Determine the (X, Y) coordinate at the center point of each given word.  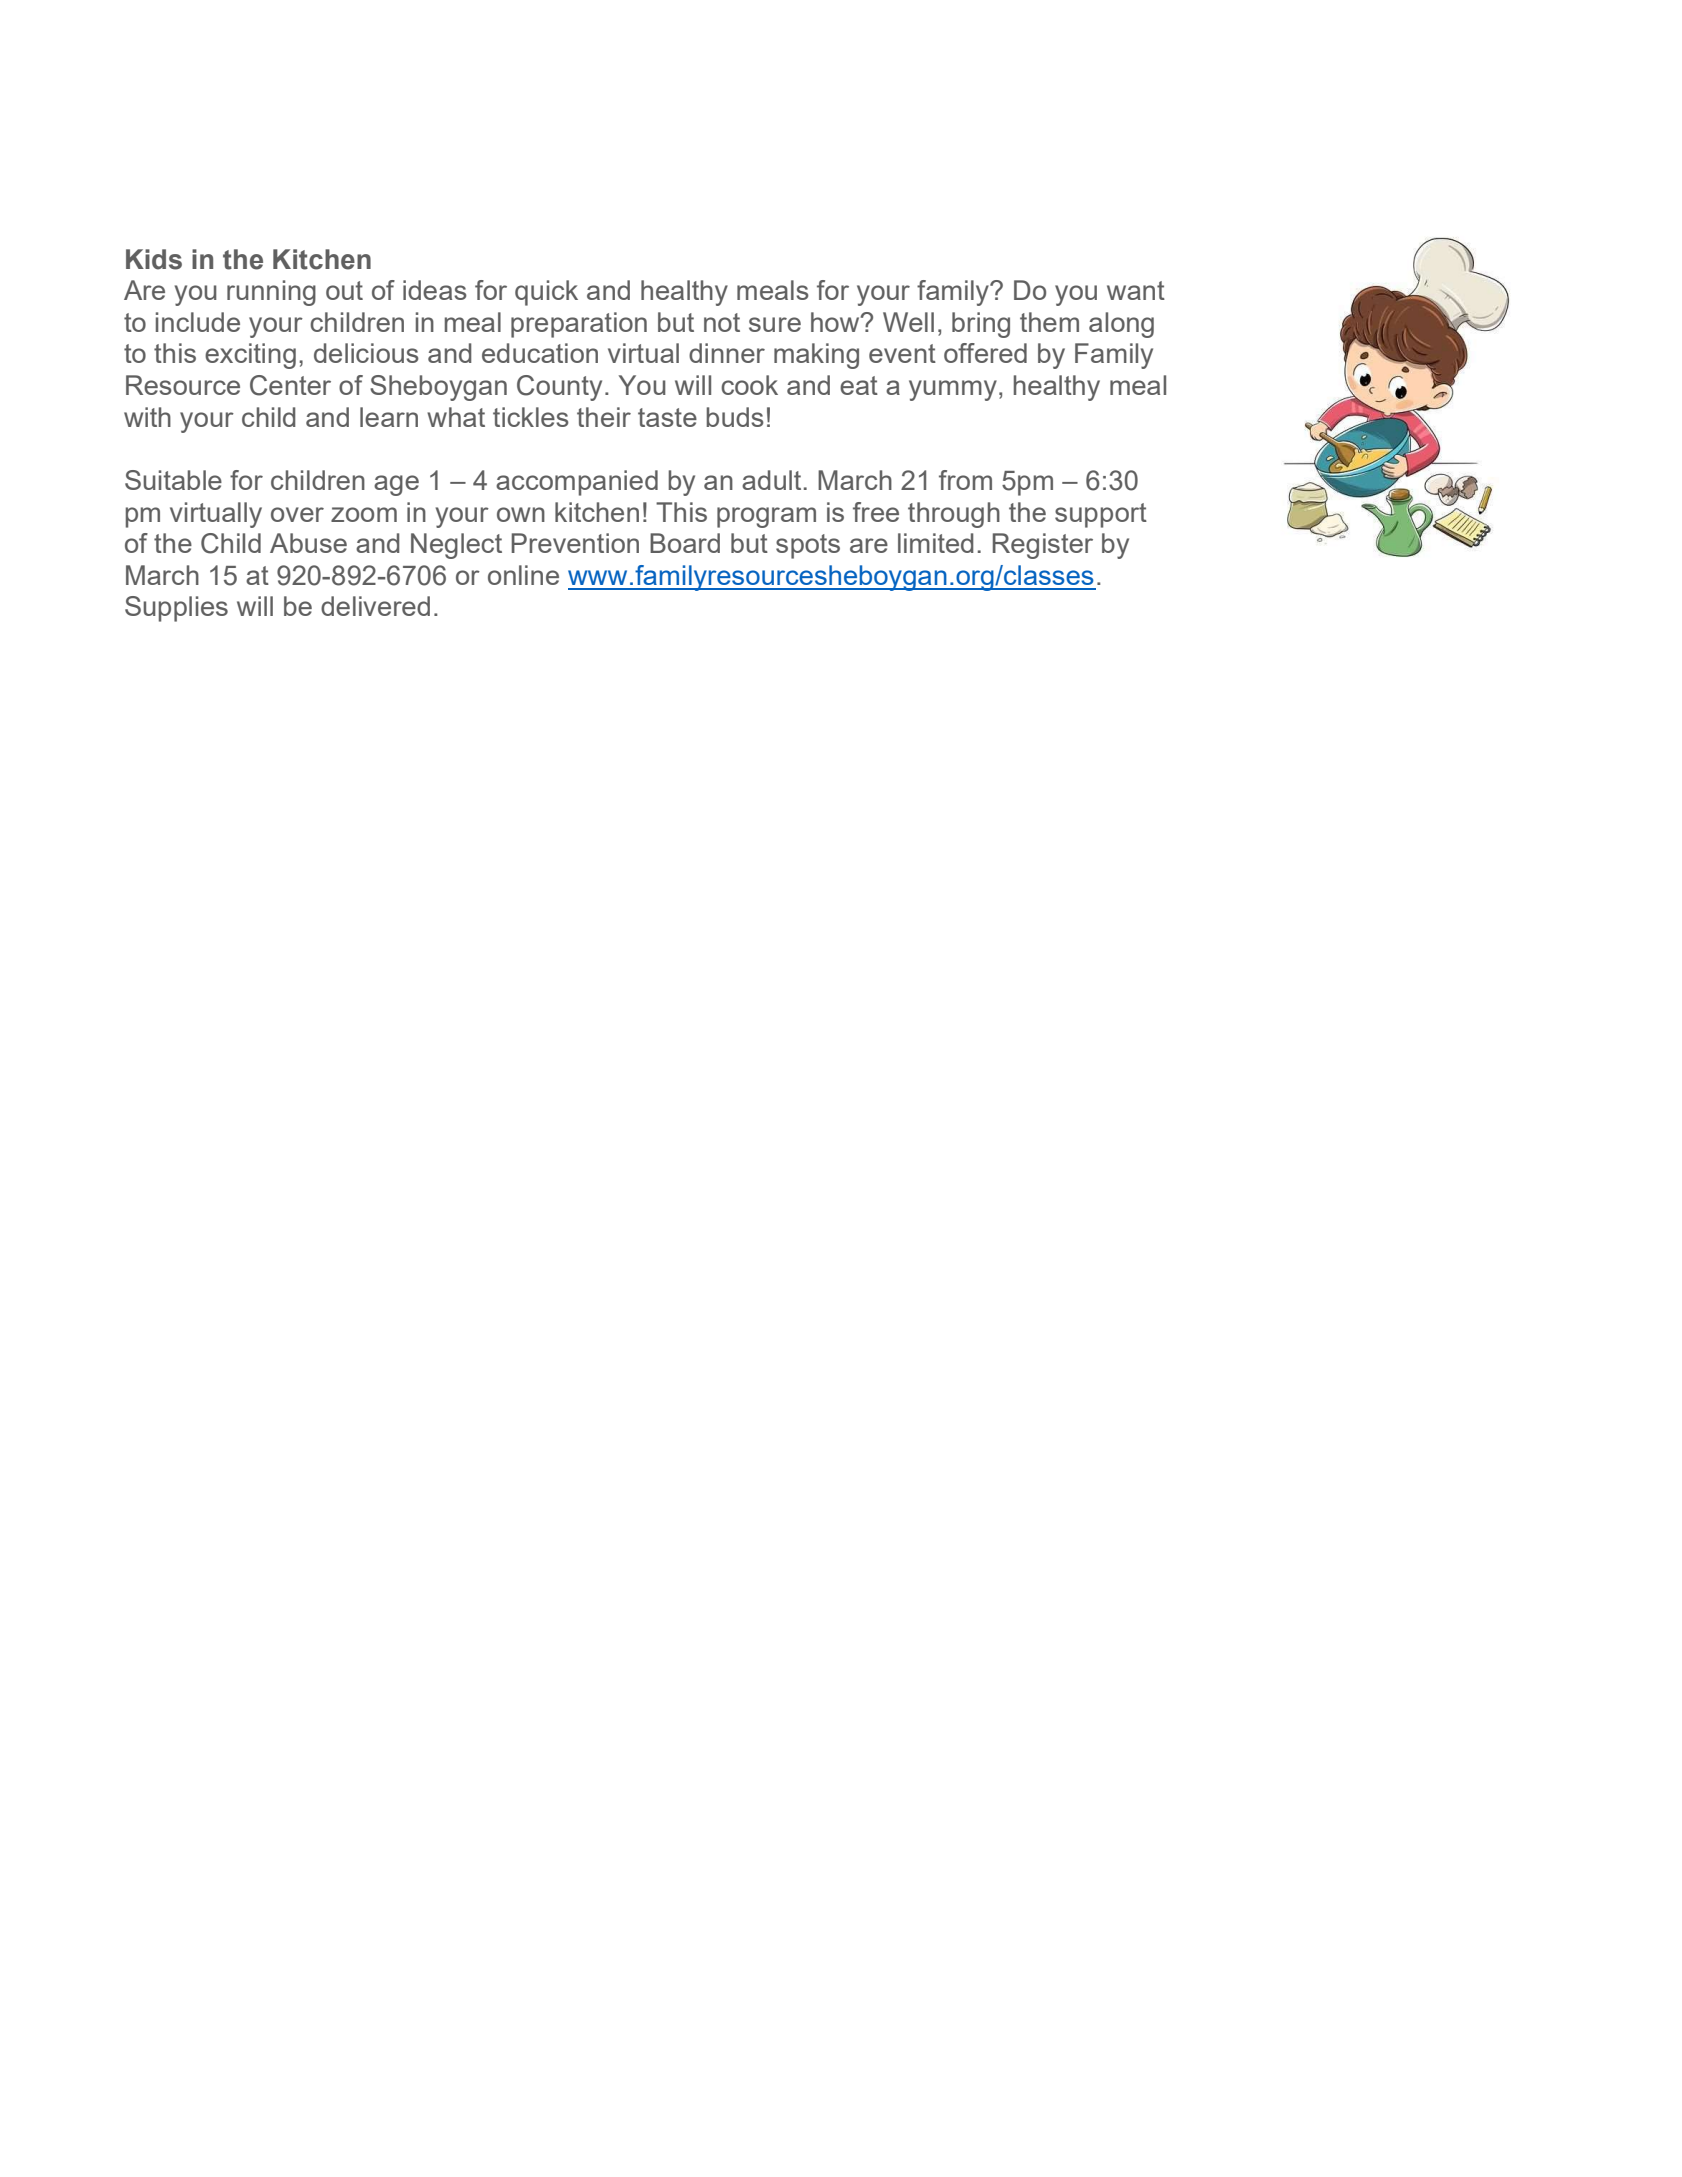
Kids (154, 259)
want (1136, 290)
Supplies (176, 609)
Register (1043, 546)
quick (546, 293)
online (523, 575)
